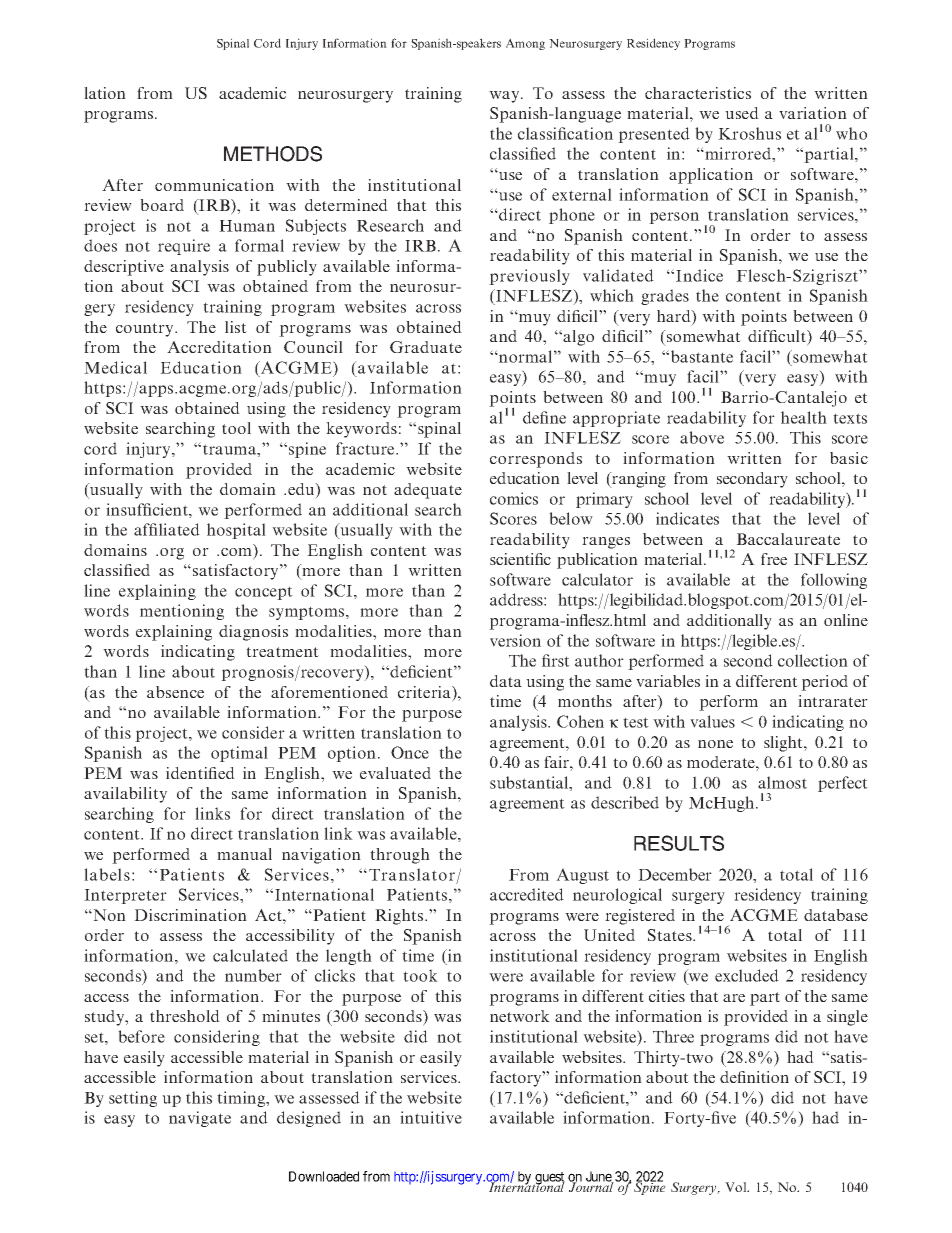 This screenshot has height=1233, width=952. Describe the element at coordinates (804, 417) in the screenshot. I see `health` at that location.
